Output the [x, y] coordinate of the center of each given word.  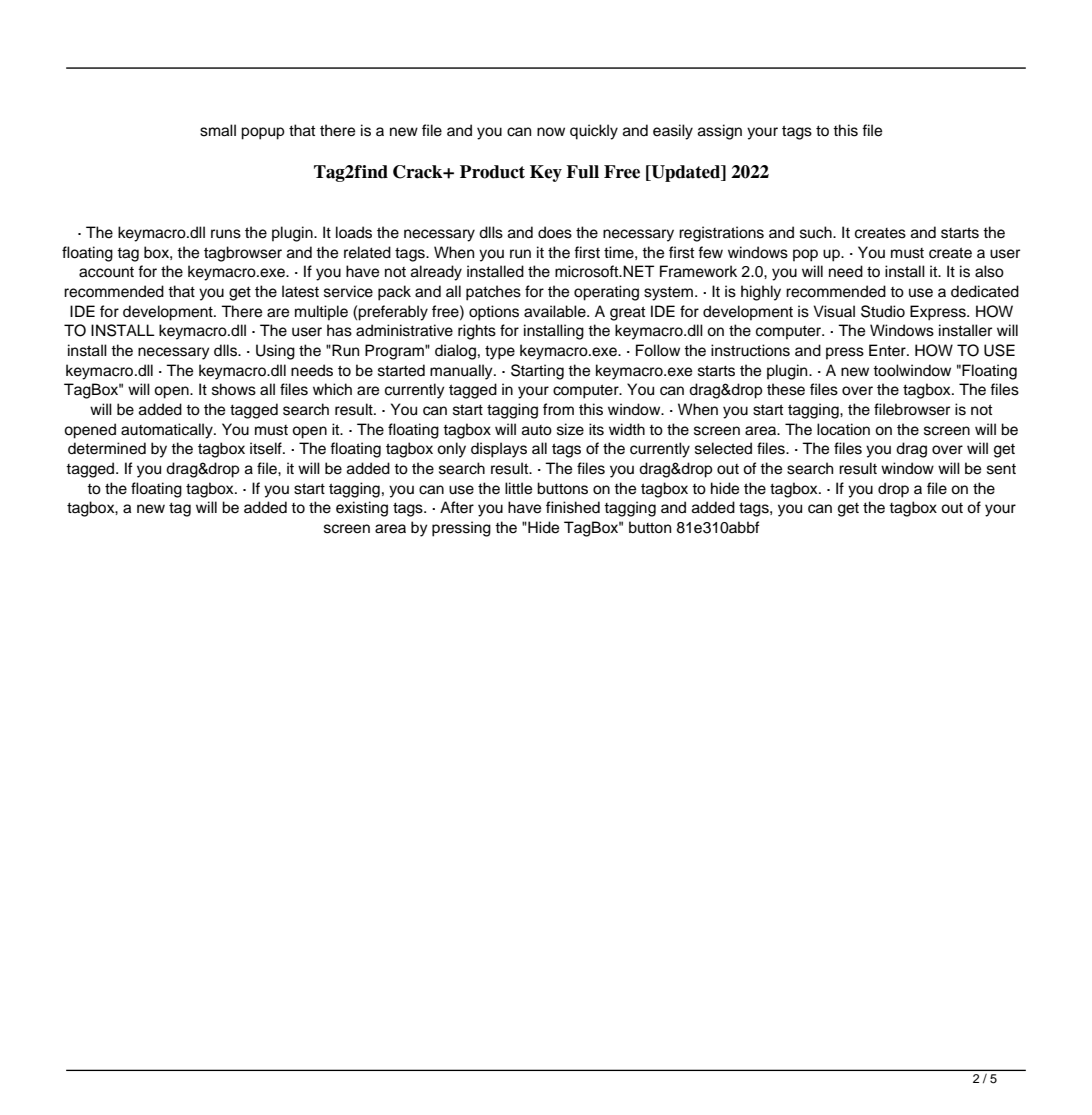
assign [720, 132]
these [786, 389]
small [218, 130]
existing [362, 509]
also [989, 271]
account [106, 272]
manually [462, 372]
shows [234, 389]
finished [573, 507]
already [436, 273]
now [551, 132]
